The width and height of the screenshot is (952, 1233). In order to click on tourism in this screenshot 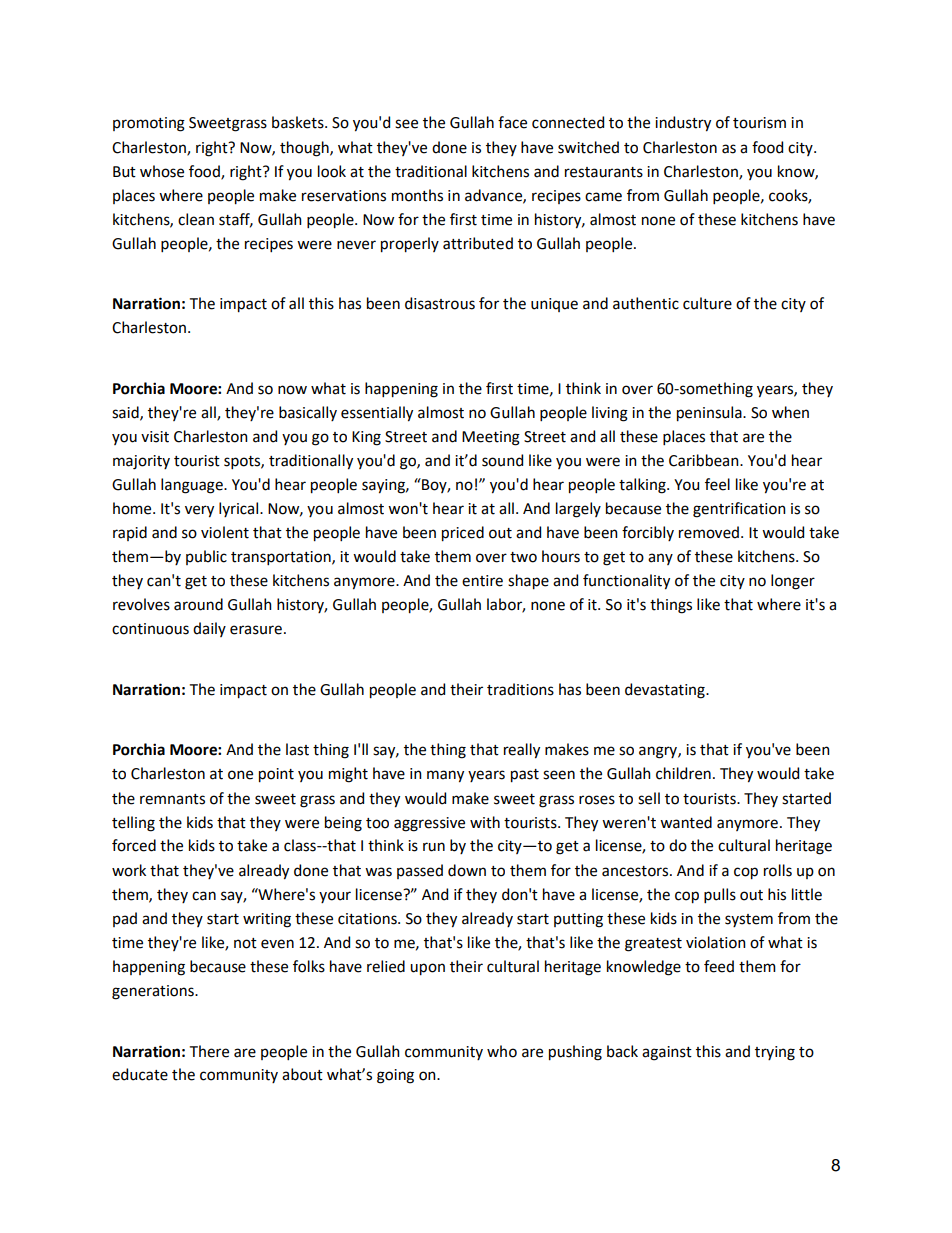, I will do `click(759, 123)`.
